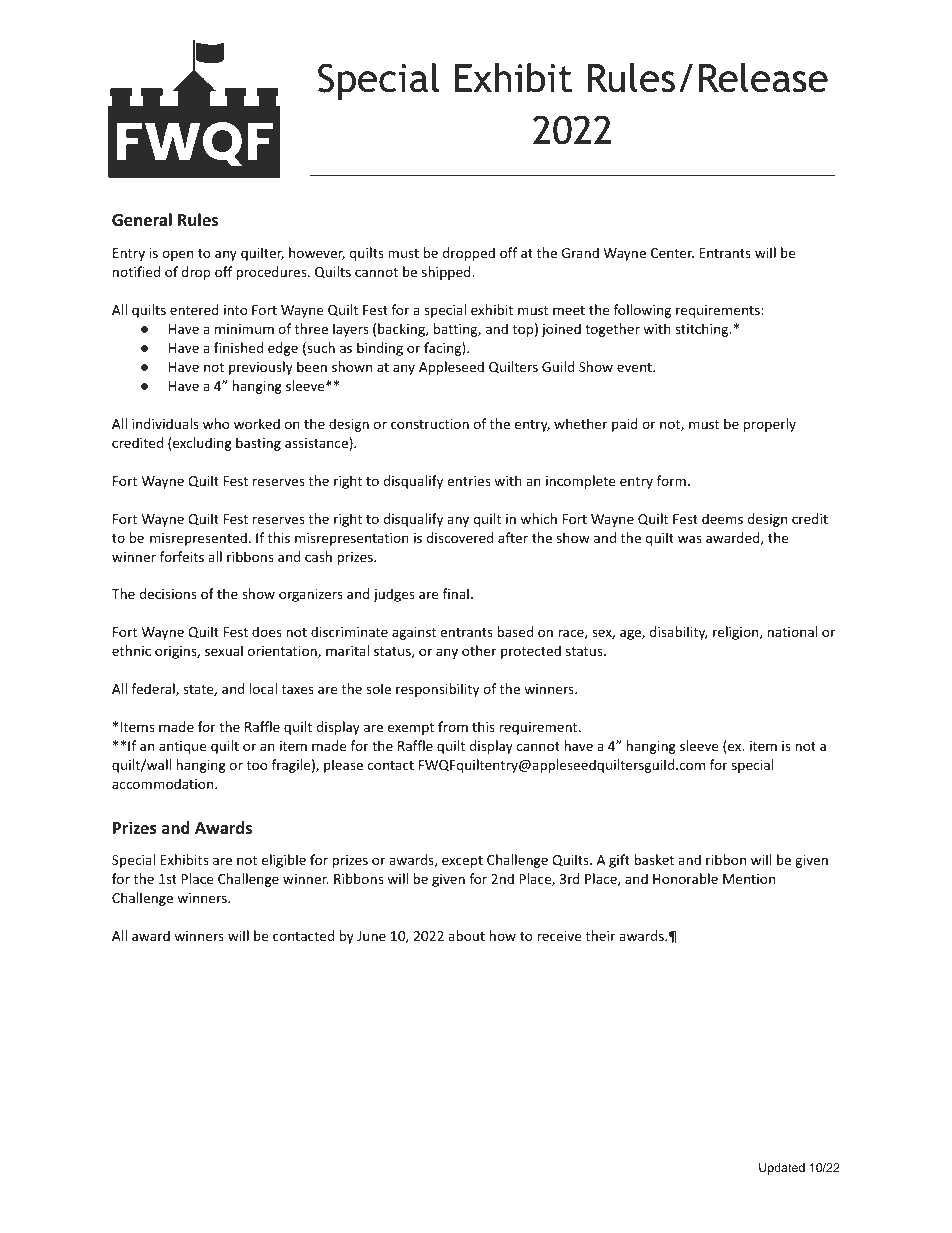 Image resolution: width=952 pixels, height=1233 pixels. I want to click on open, so click(177, 255).
